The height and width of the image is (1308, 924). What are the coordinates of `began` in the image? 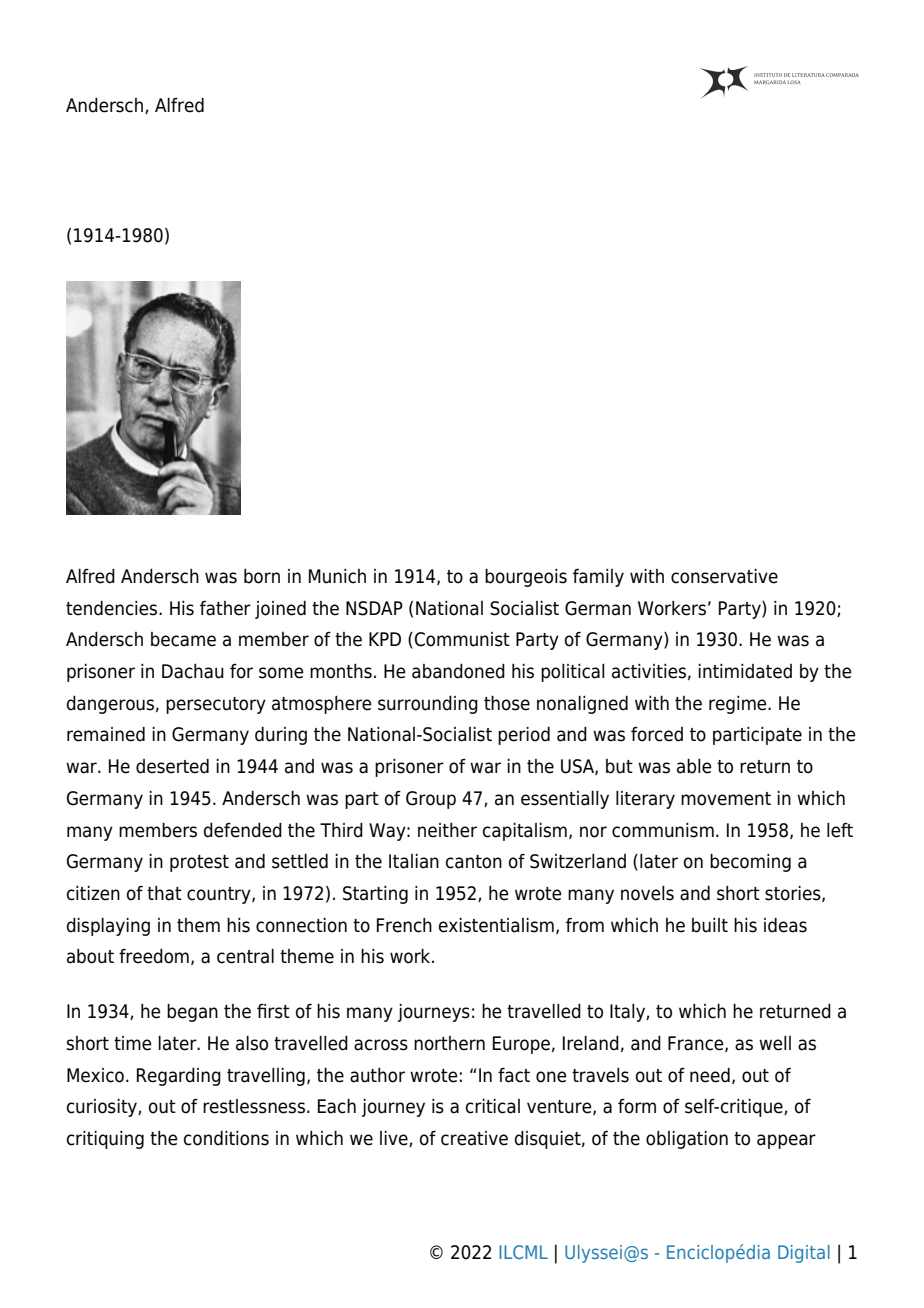 It's located at (192, 1013).
